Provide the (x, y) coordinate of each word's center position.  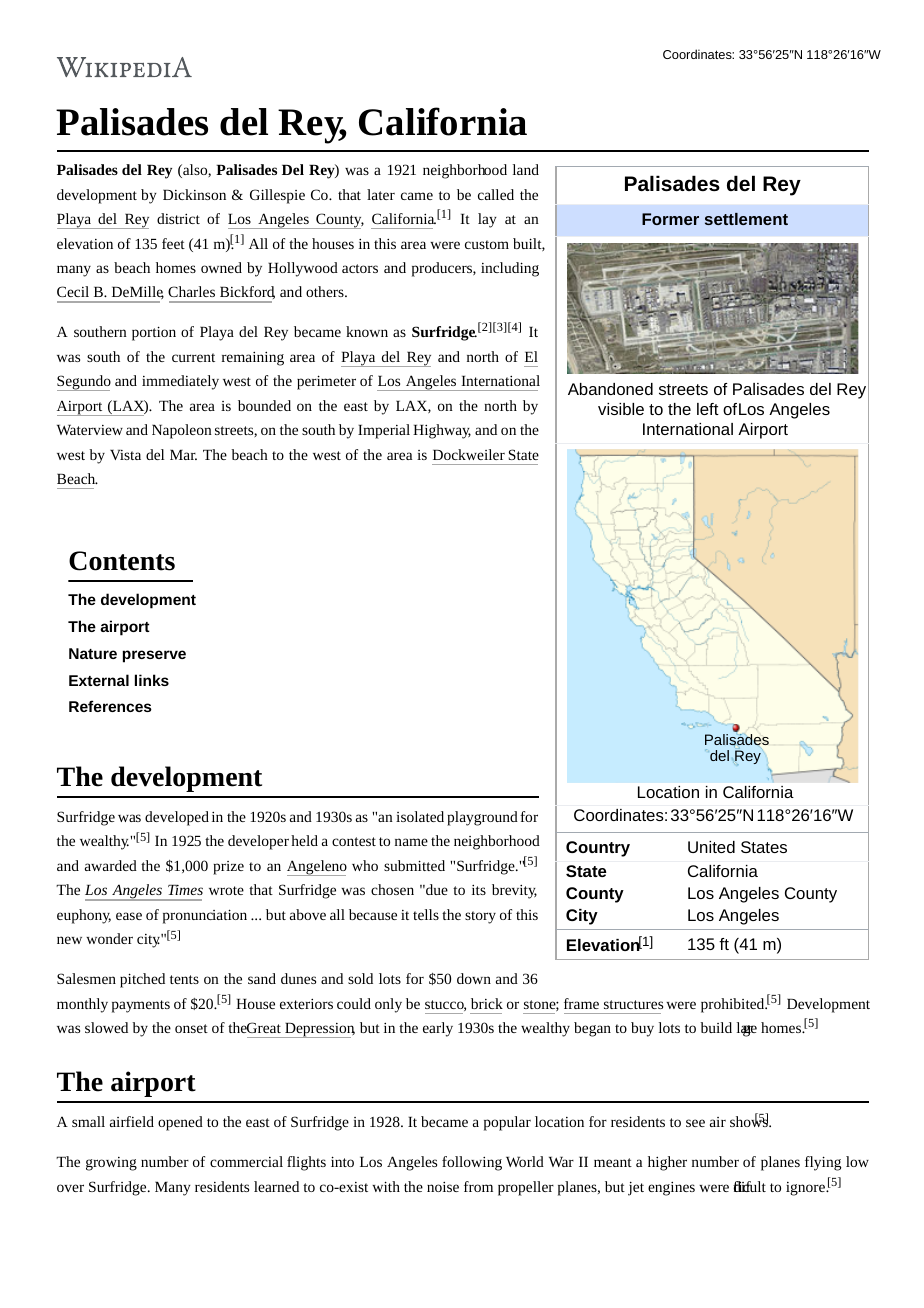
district (178, 218)
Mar (183, 455)
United (711, 847)
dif (743, 1186)
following (472, 1163)
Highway (442, 431)
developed (177, 818)
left (708, 409)
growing (111, 1164)
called (496, 194)
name (411, 842)
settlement (746, 219)
